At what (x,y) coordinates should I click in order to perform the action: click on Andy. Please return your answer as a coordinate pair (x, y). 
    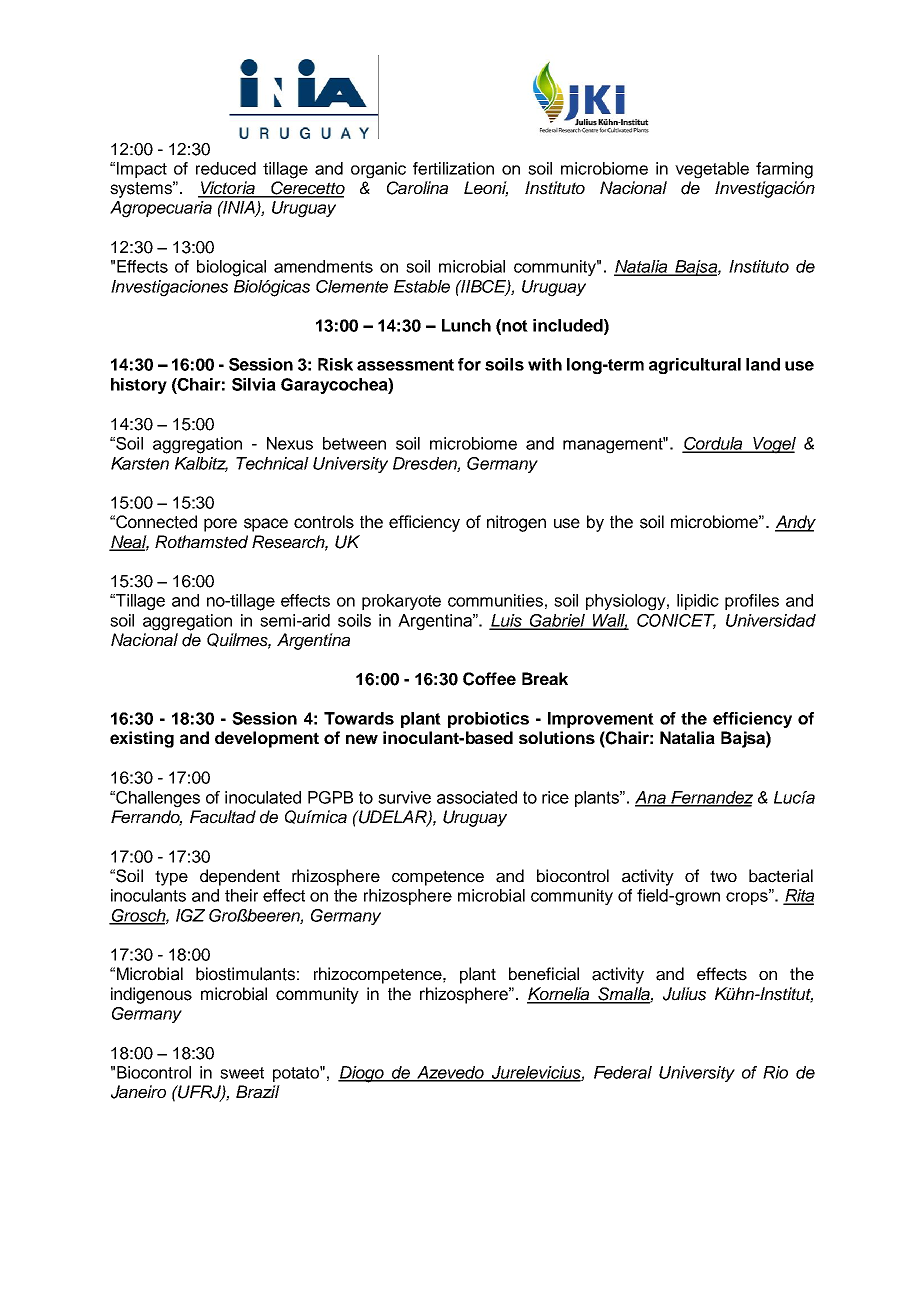
    Looking at the image, I should click on (795, 523).
